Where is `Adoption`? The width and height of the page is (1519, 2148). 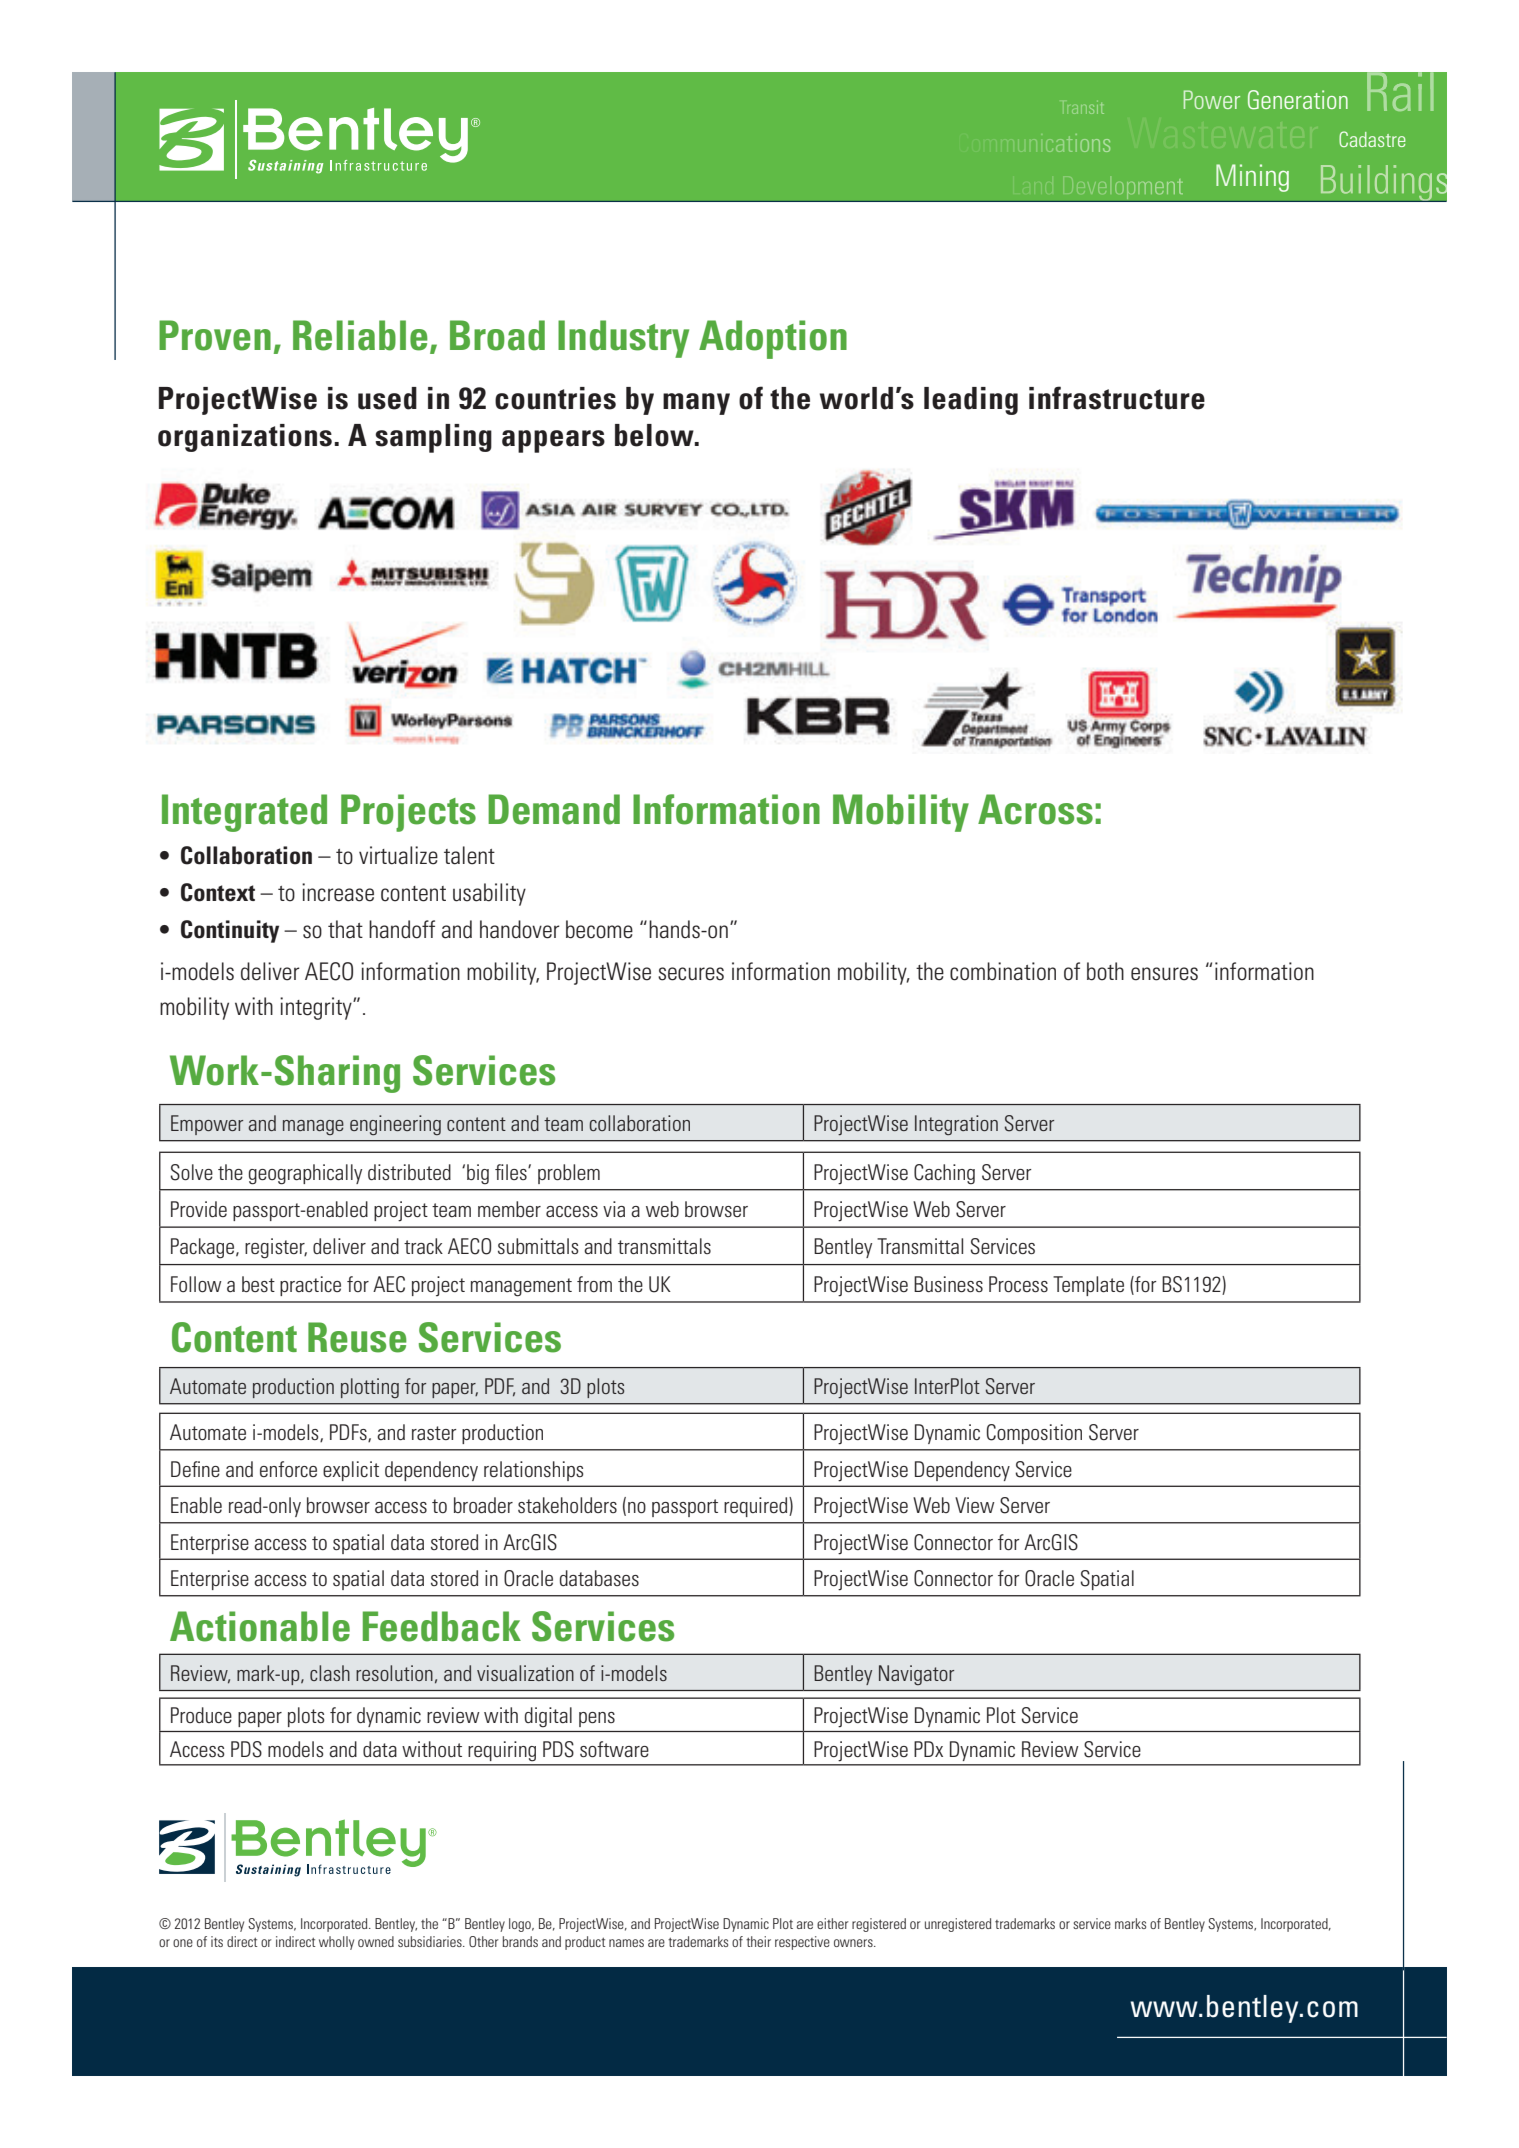 Adoption is located at coordinates (773, 339).
